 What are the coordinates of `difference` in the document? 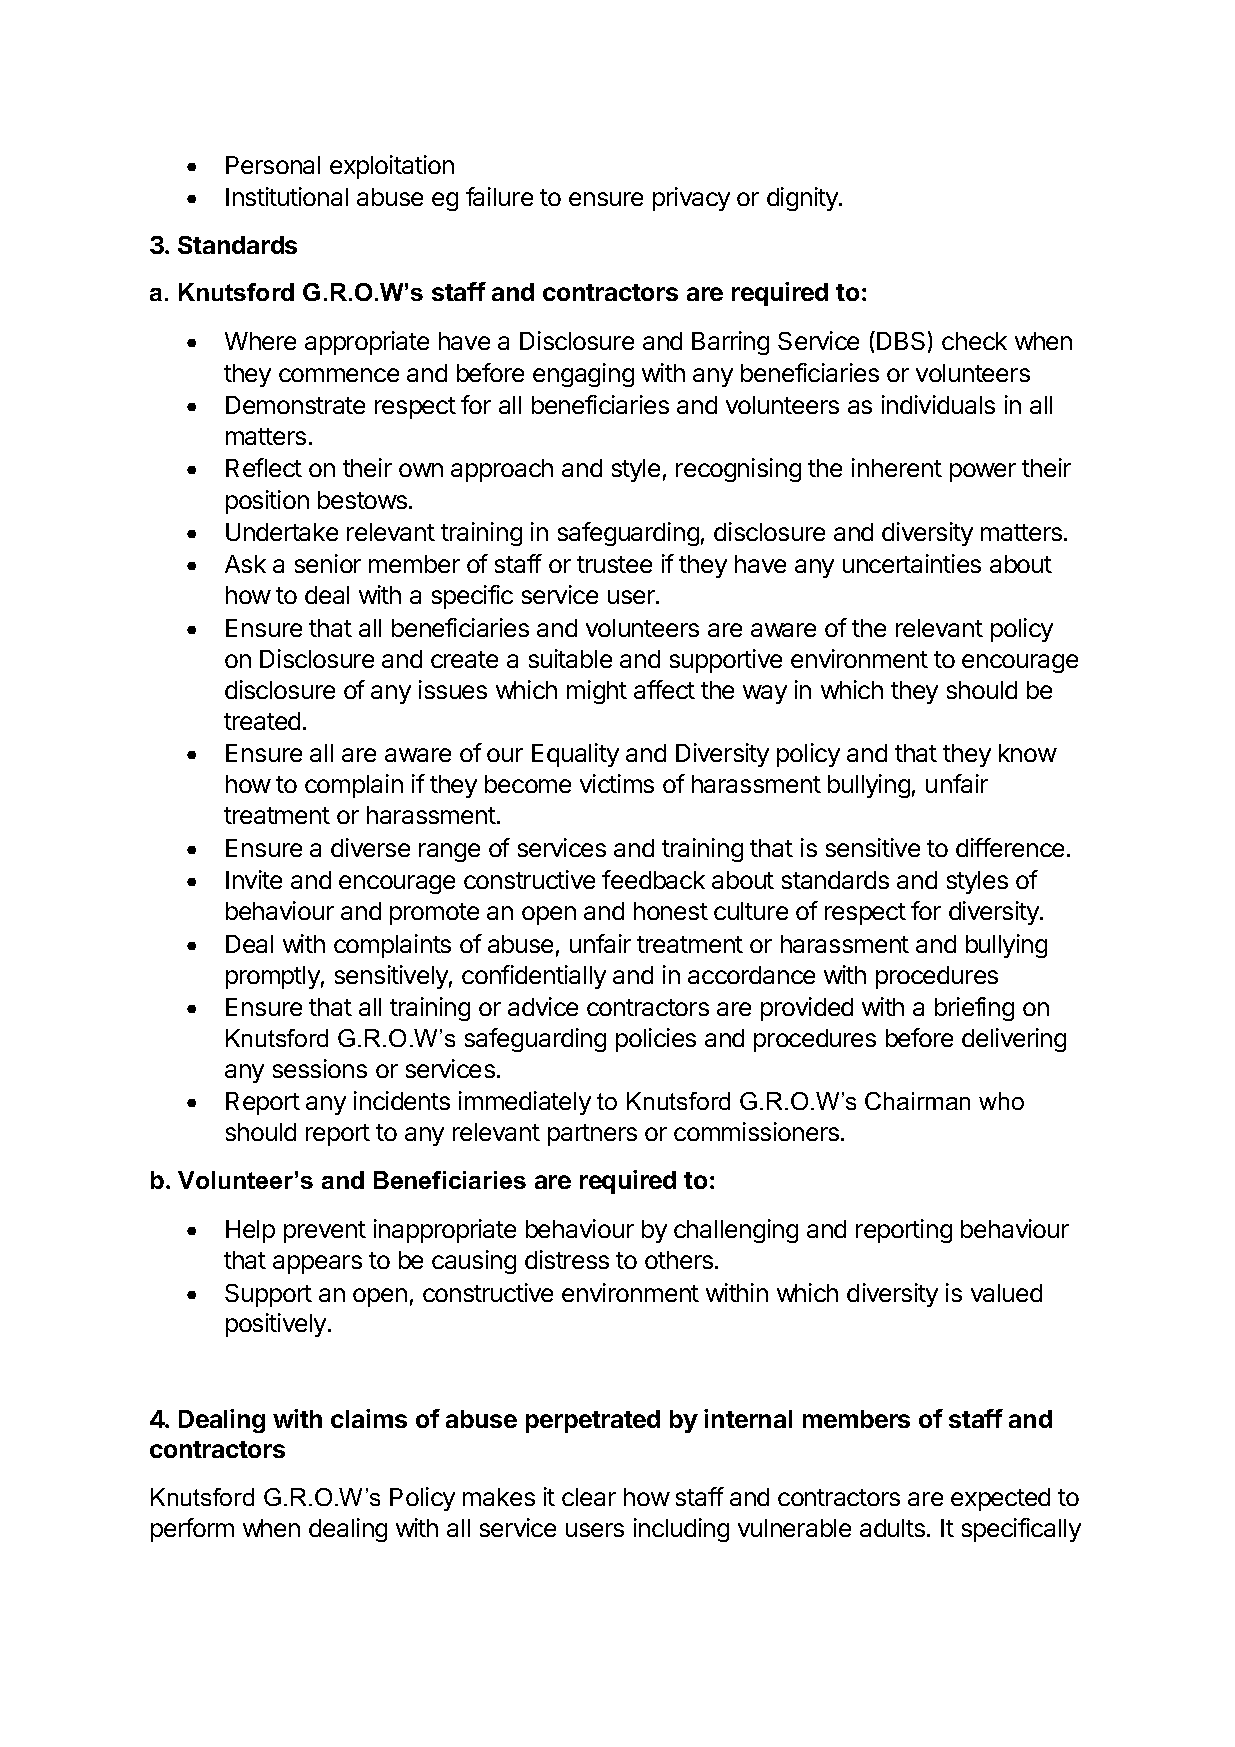 It's located at (1010, 847).
